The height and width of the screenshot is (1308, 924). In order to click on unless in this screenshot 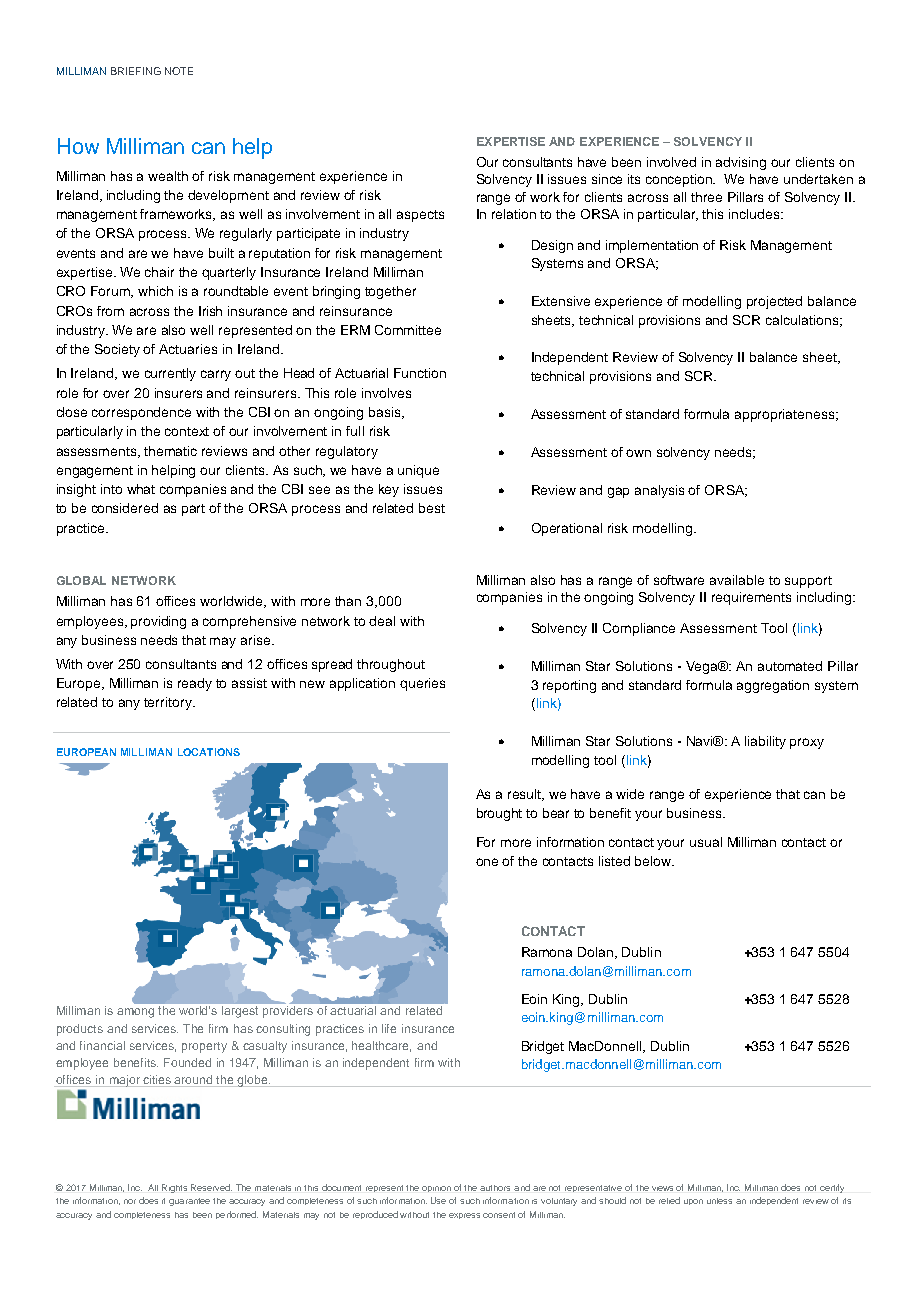, I will do `click(719, 1201)`.
